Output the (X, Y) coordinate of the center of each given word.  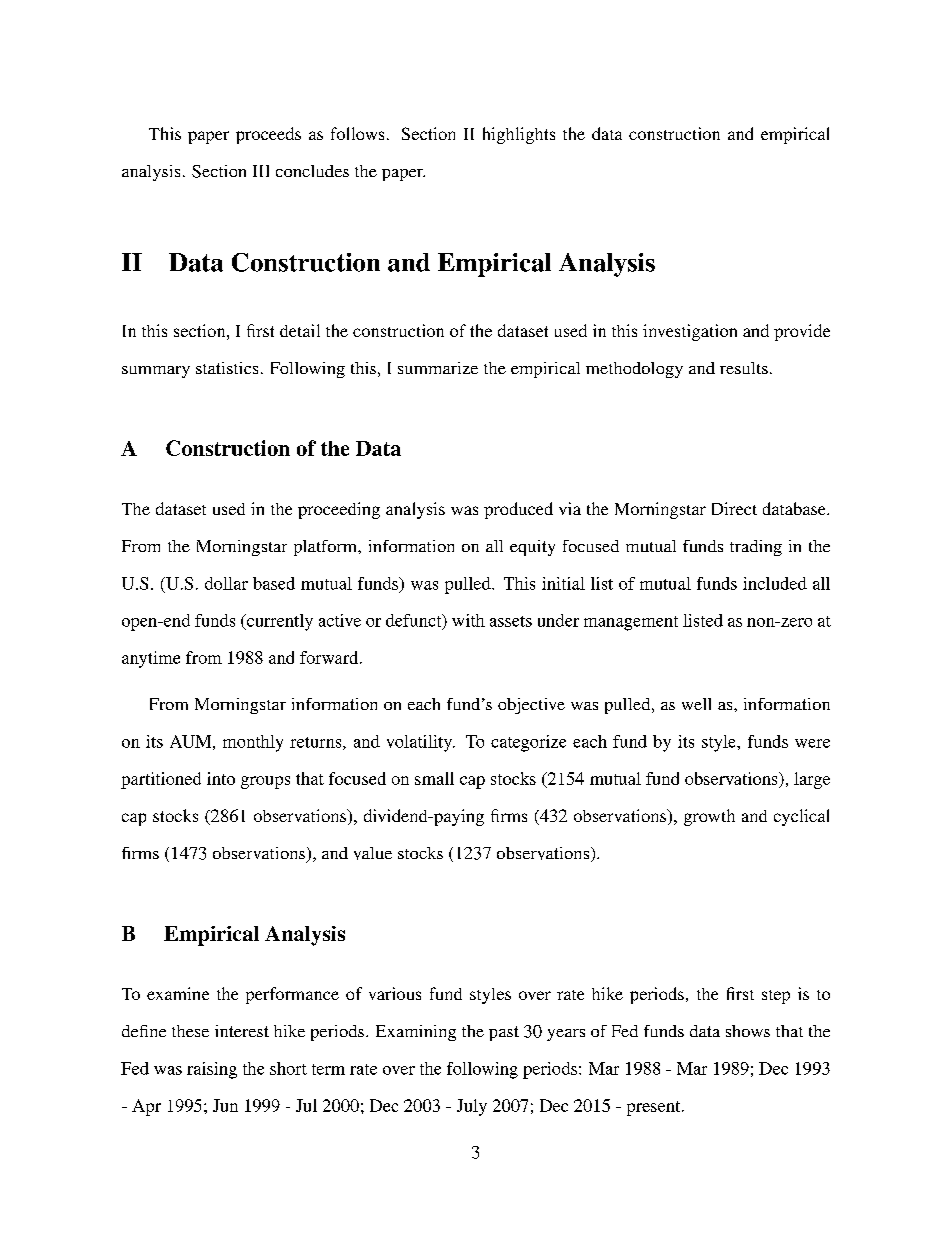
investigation (690, 332)
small (434, 778)
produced (518, 510)
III (261, 171)
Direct (734, 508)
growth (709, 817)
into (221, 778)
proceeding (339, 510)
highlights (519, 135)
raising (212, 1070)
